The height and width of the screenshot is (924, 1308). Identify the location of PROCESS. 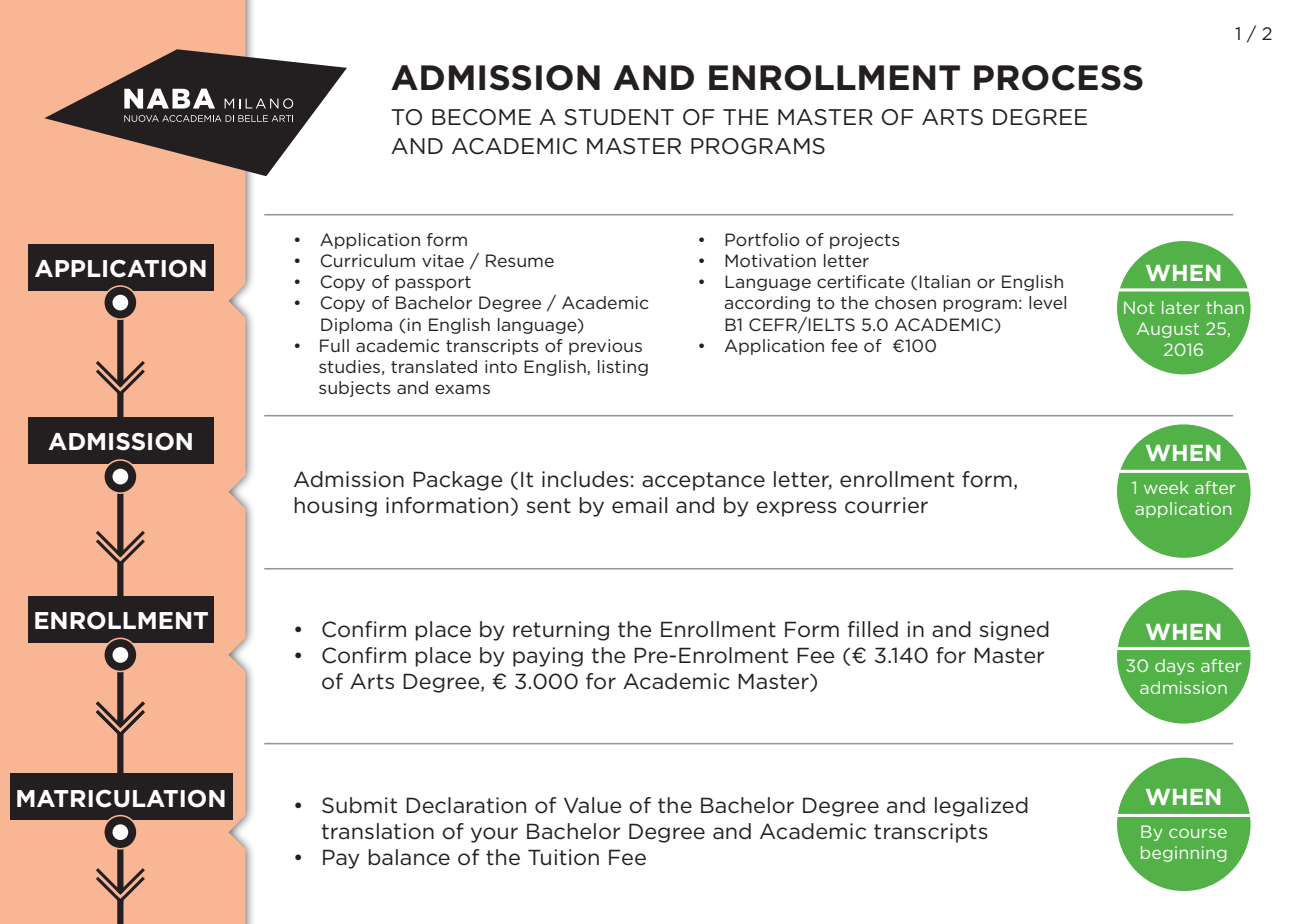
(1058, 78).
